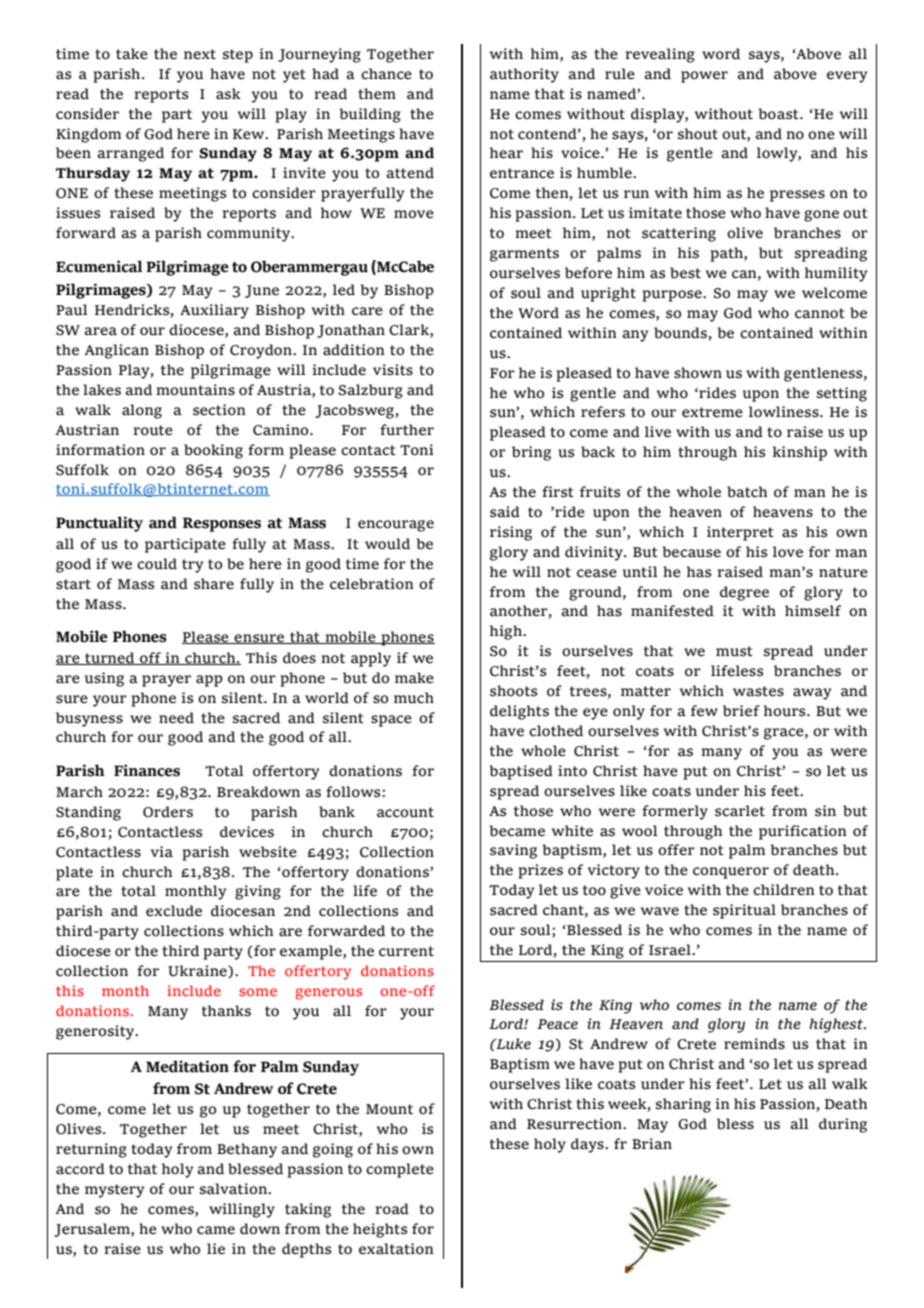 This screenshot has height=1308, width=924. Describe the element at coordinates (414, 678) in the screenshot. I see `make` at that location.
